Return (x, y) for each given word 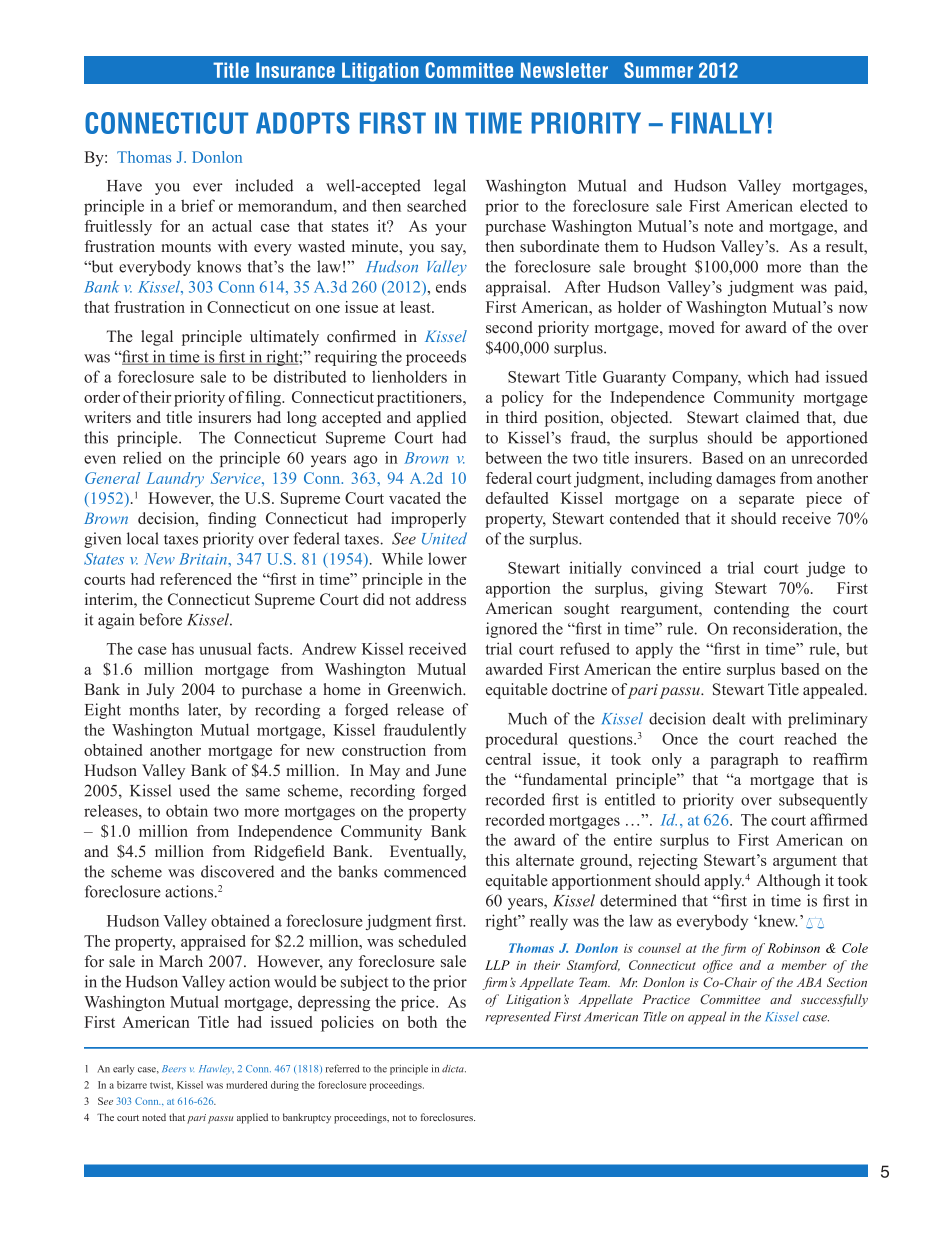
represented (518, 1018)
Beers (174, 1068)
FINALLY (718, 123)
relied (142, 457)
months (154, 709)
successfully (834, 1000)
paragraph (744, 761)
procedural (521, 740)
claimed (772, 417)
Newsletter (564, 70)
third (521, 417)
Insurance (295, 70)
